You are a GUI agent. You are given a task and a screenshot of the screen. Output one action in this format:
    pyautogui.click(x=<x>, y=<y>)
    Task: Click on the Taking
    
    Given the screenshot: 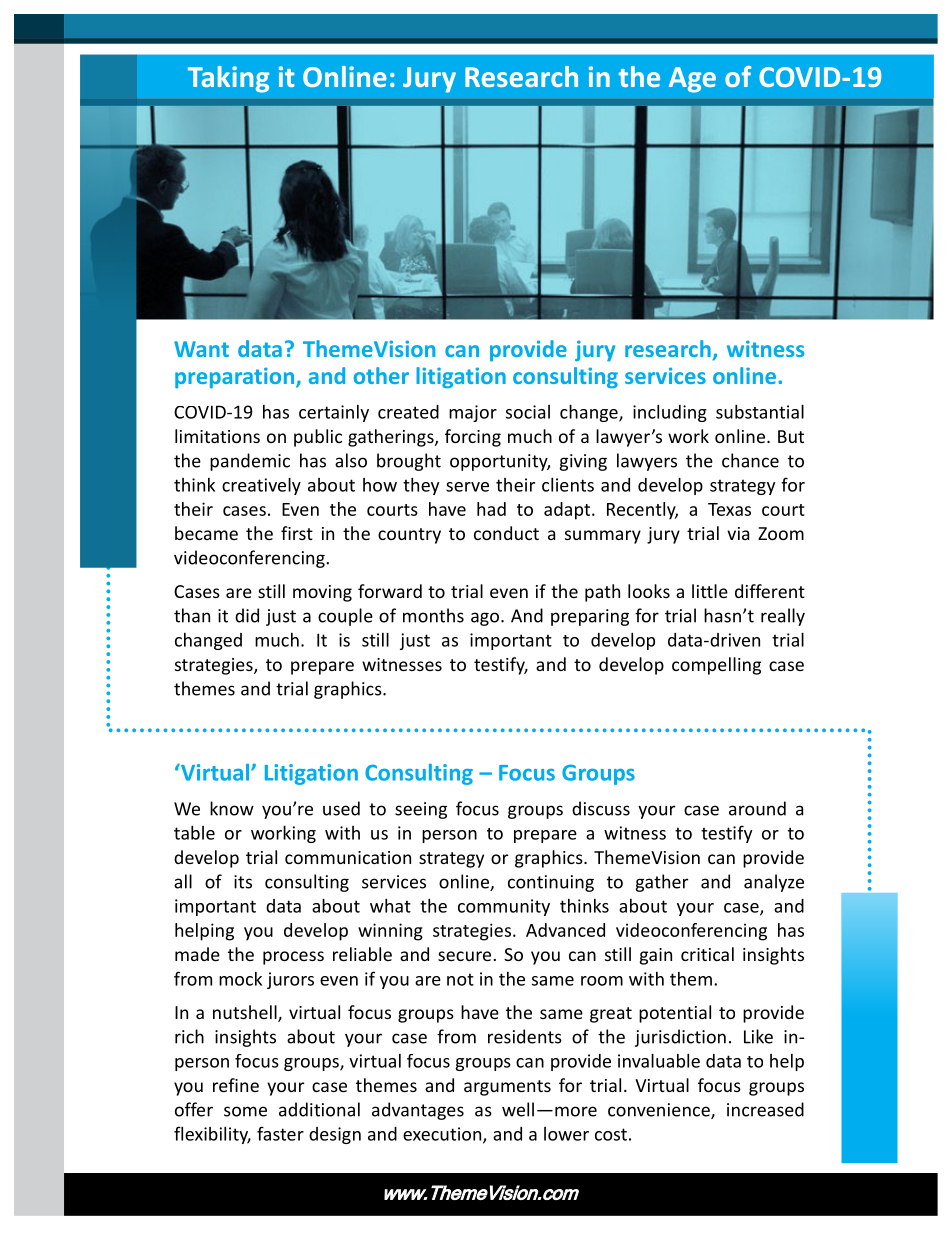 What is the action you would take?
    pyautogui.click(x=228, y=79)
